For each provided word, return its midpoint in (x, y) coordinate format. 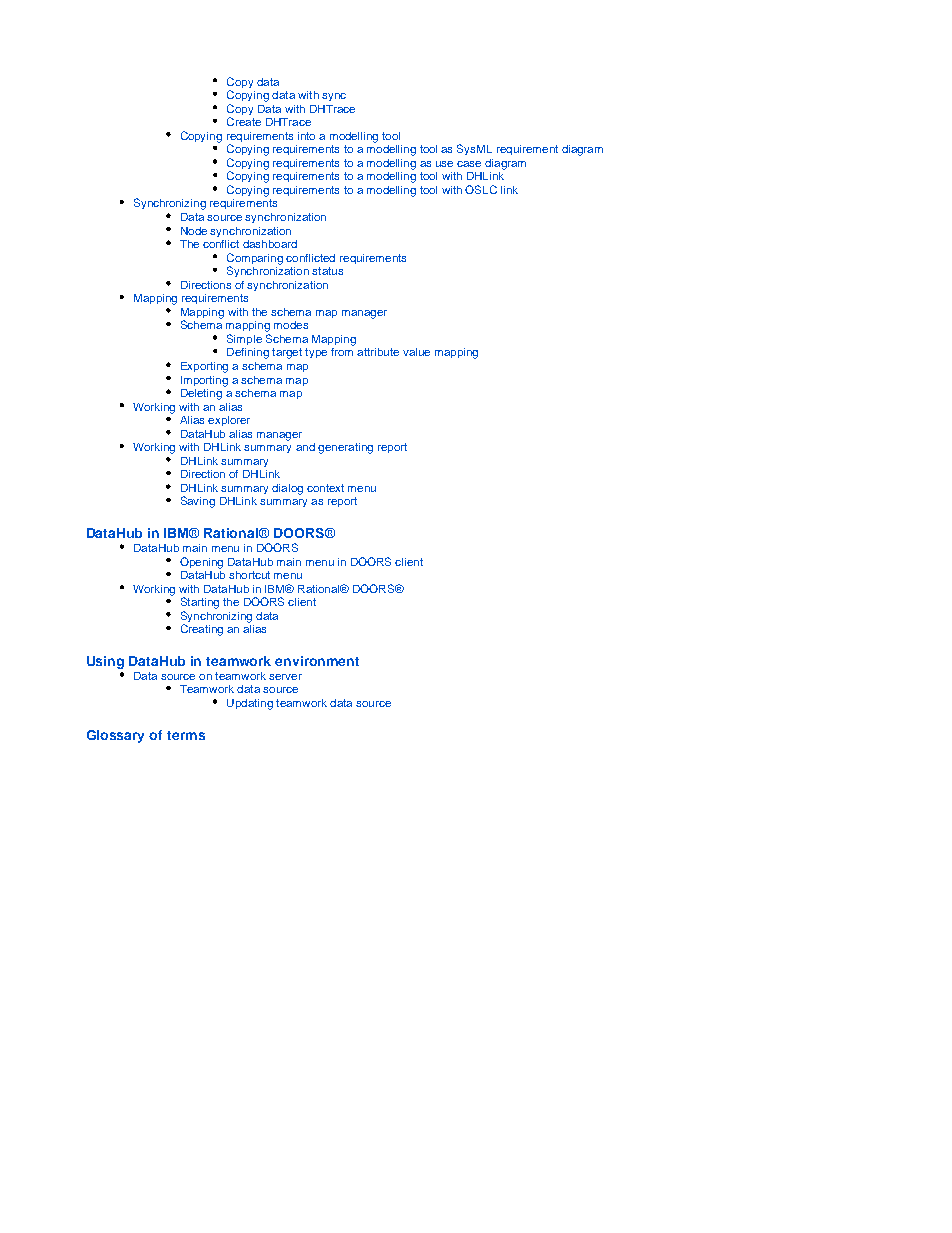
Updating (250, 704)
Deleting (201, 394)
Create (244, 121)
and (305, 447)
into (306, 136)
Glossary (115, 736)
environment (317, 661)
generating (345, 448)
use (444, 164)
